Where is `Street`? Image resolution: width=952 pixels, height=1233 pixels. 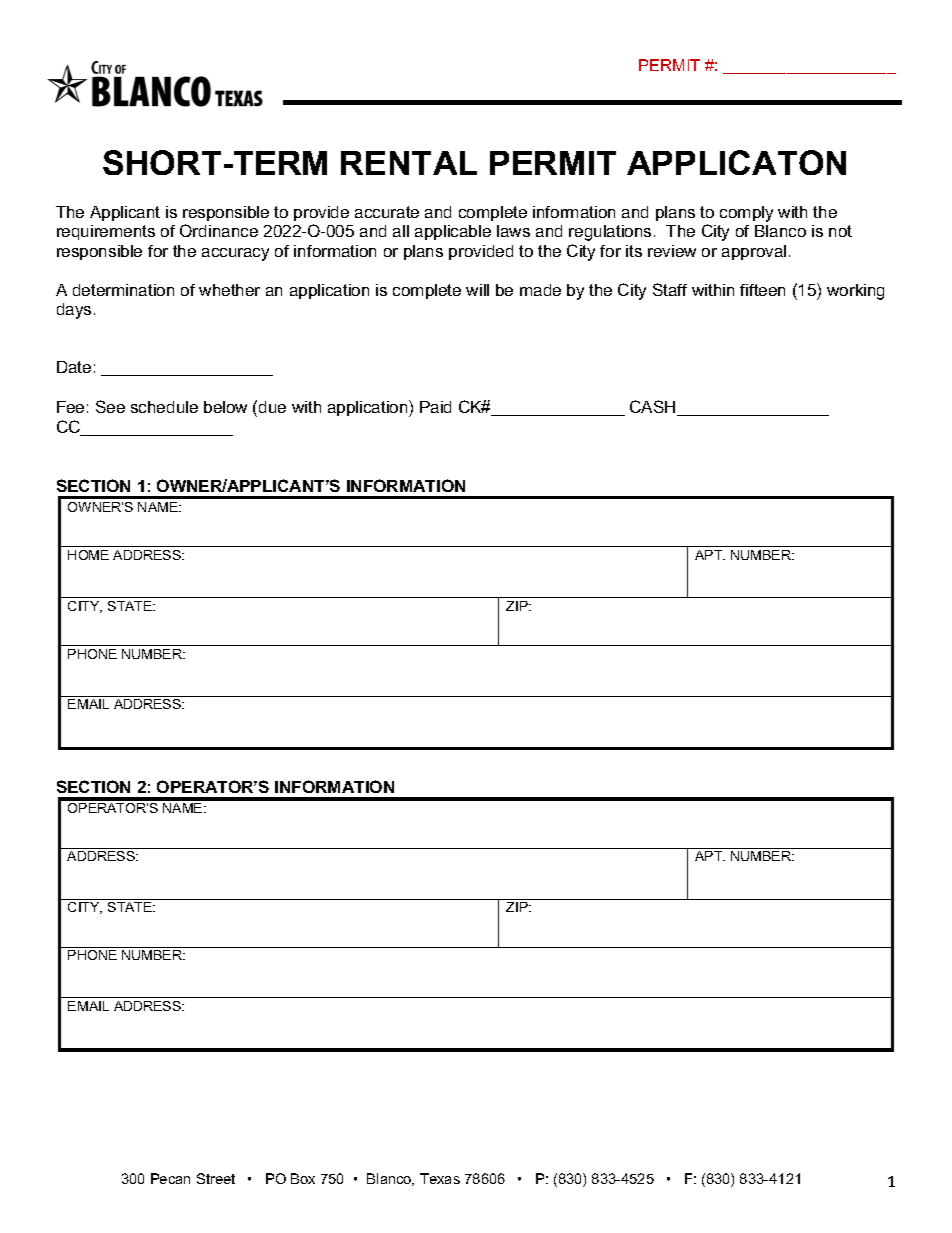 Street is located at coordinates (216, 1178).
